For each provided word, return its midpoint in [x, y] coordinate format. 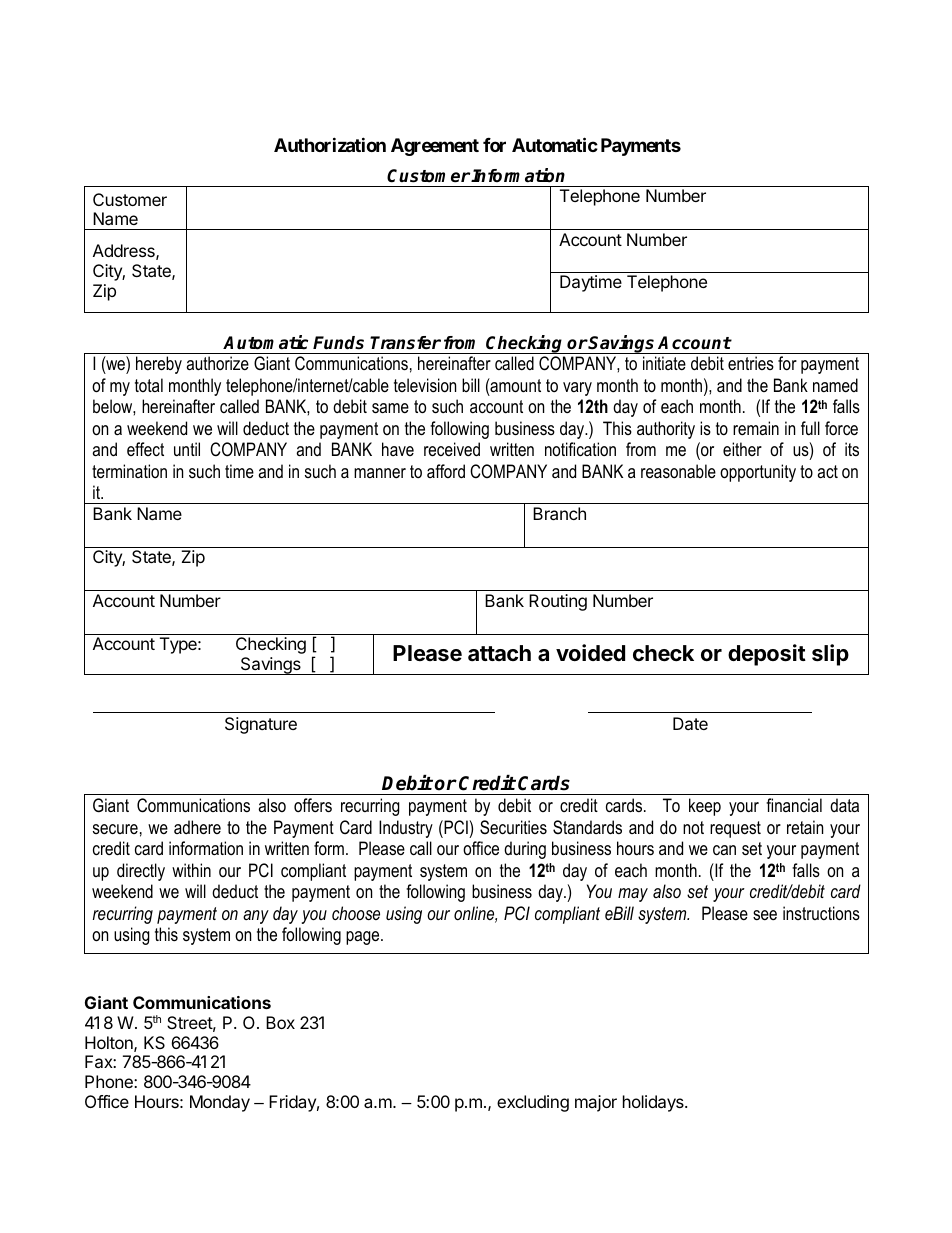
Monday [220, 1103]
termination [129, 471]
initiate [664, 363]
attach [499, 653]
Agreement [435, 147]
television [425, 385]
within [191, 870]
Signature [261, 725]
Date [690, 723]
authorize [217, 363]
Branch [559, 513]
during [525, 850]
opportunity [758, 473]
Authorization [330, 144]
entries [751, 363]
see [765, 915]
